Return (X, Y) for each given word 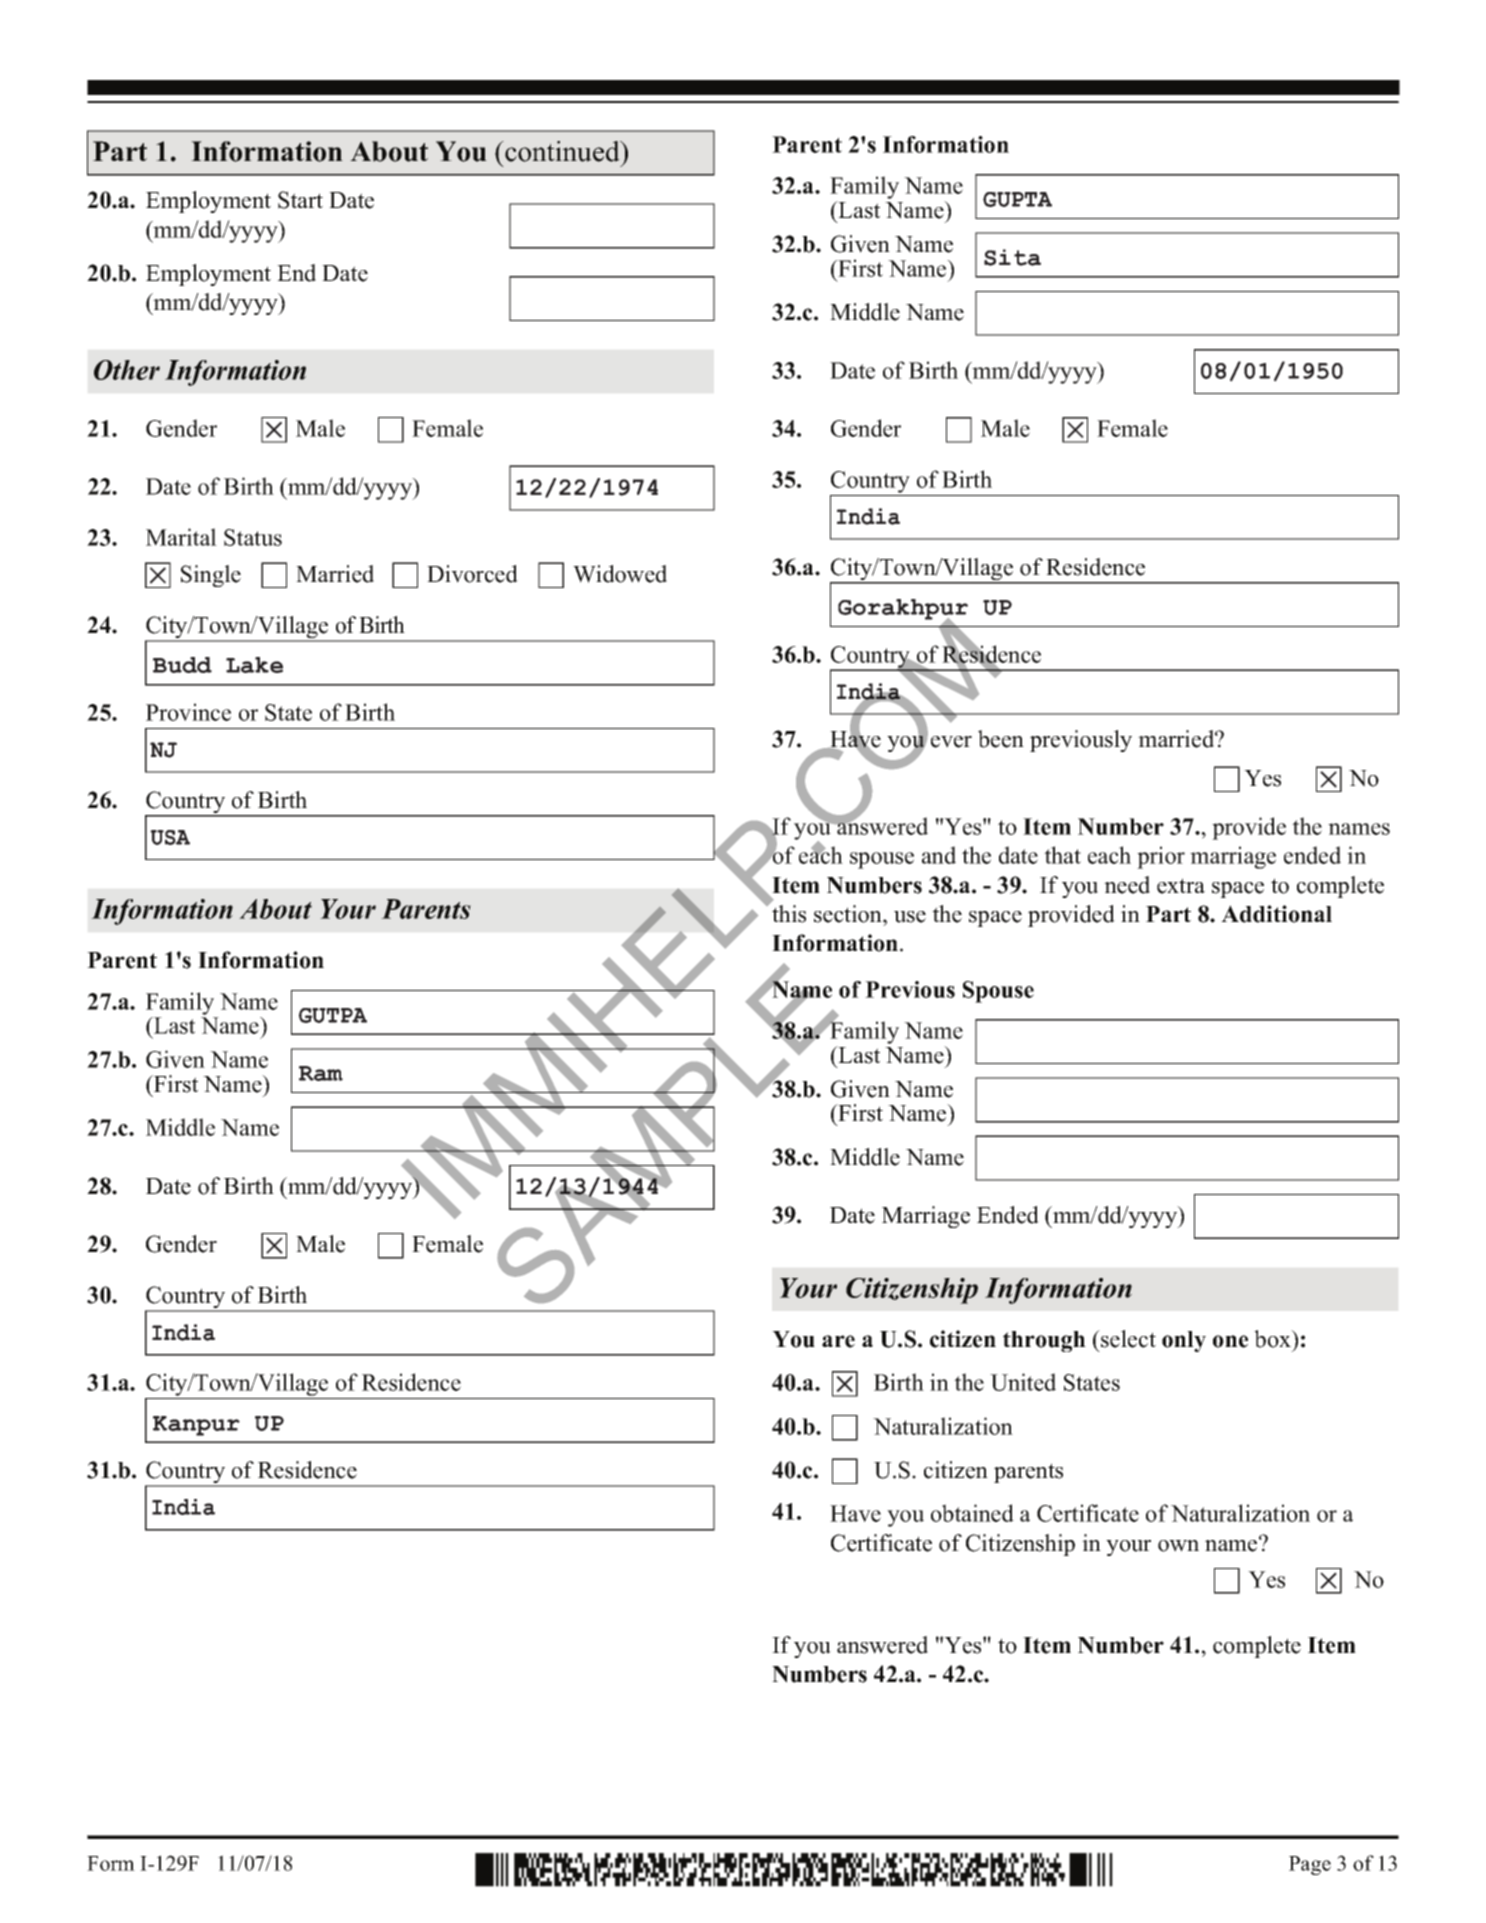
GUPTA (1017, 199)
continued (562, 151)
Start (300, 200)
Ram (321, 1073)
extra (1181, 886)
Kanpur (196, 1426)
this (789, 914)
